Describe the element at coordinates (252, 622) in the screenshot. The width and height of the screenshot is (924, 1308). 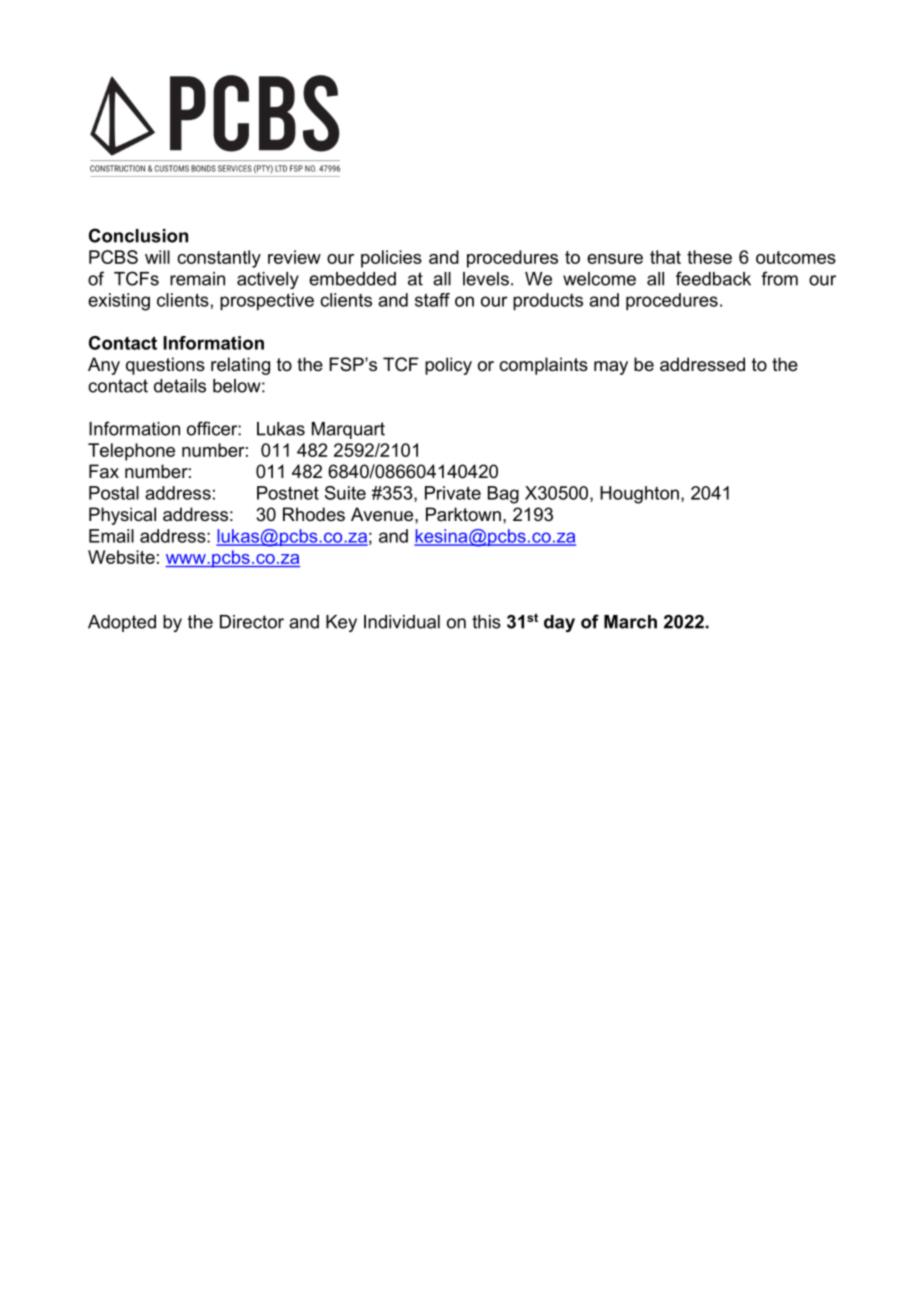
I see `Director` at that location.
